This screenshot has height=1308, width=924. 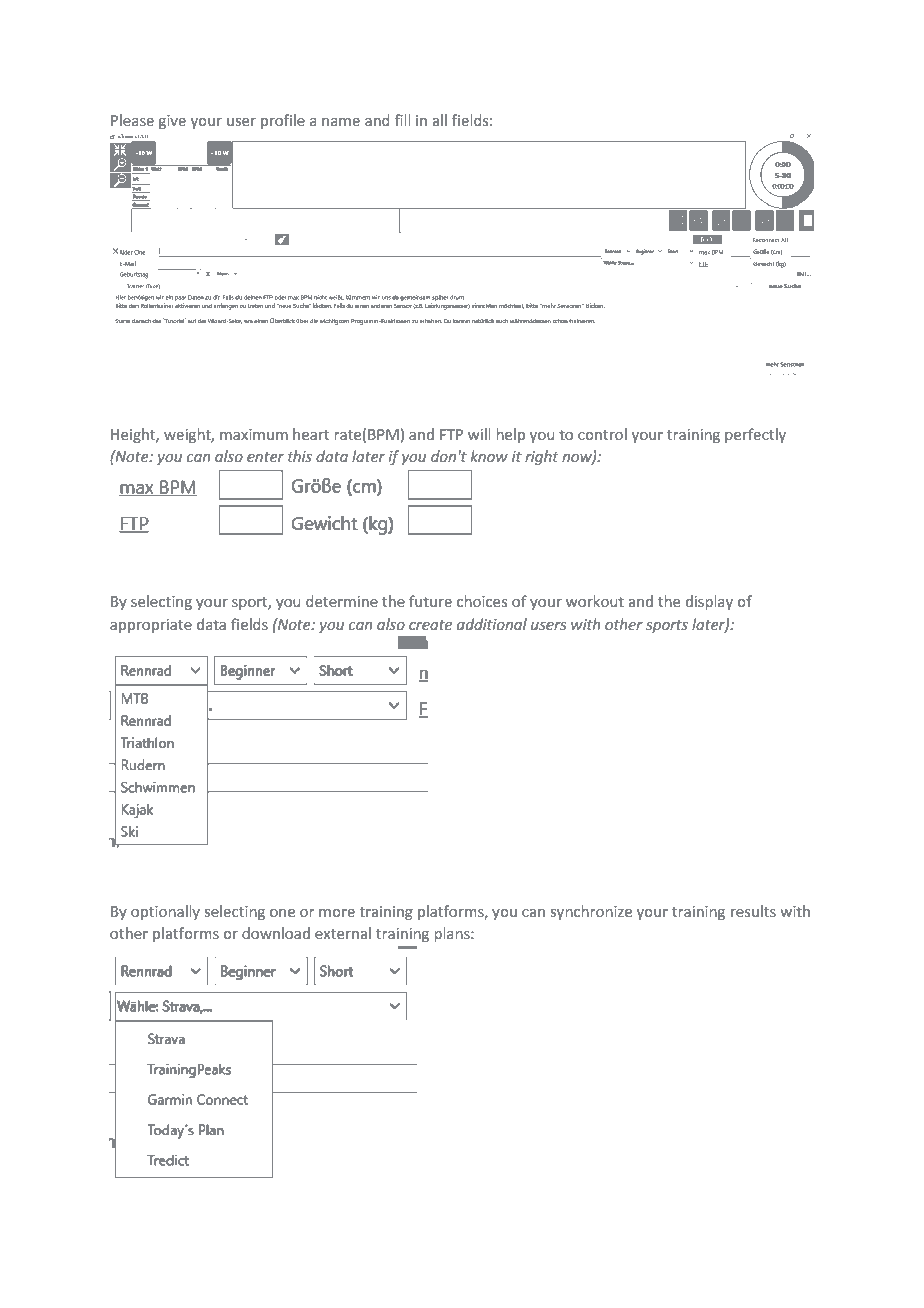 What do you see at coordinates (755, 435) in the screenshot?
I see `perfectly` at bounding box center [755, 435].
